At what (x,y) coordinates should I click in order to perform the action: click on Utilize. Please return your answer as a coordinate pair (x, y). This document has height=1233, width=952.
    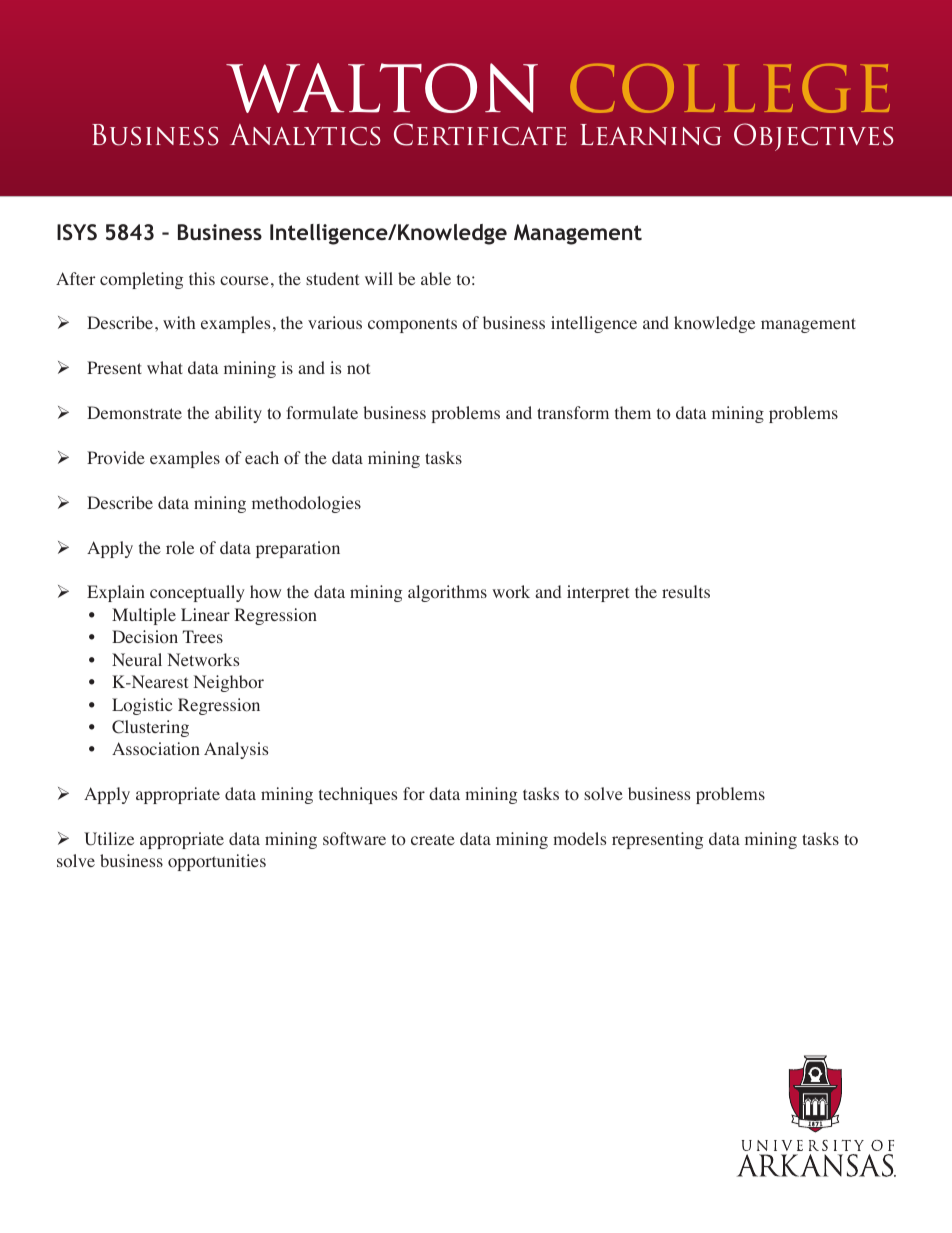
    Looking at the image, I should click on (109, 839).
